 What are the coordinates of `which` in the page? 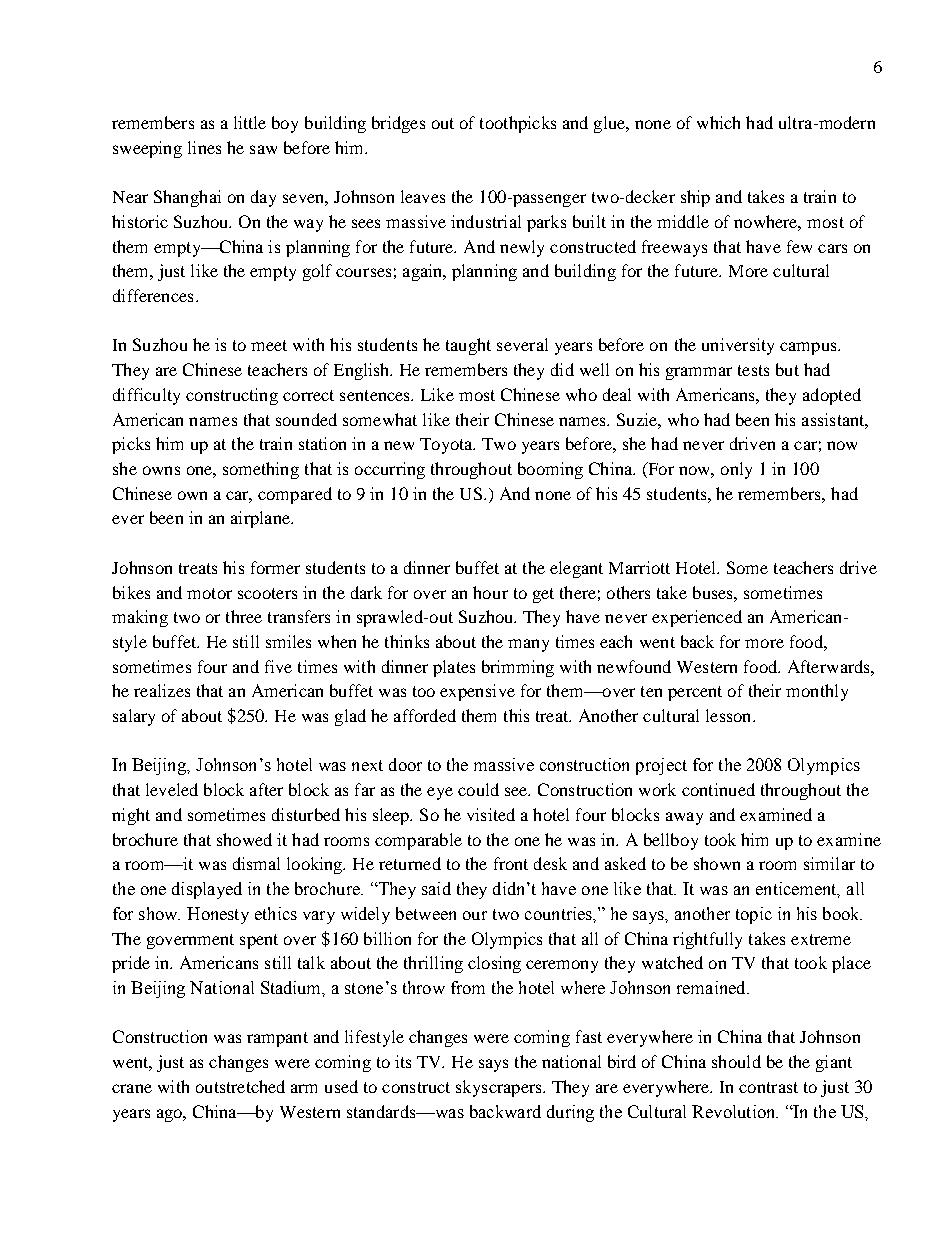 It's located at (718, 122).
